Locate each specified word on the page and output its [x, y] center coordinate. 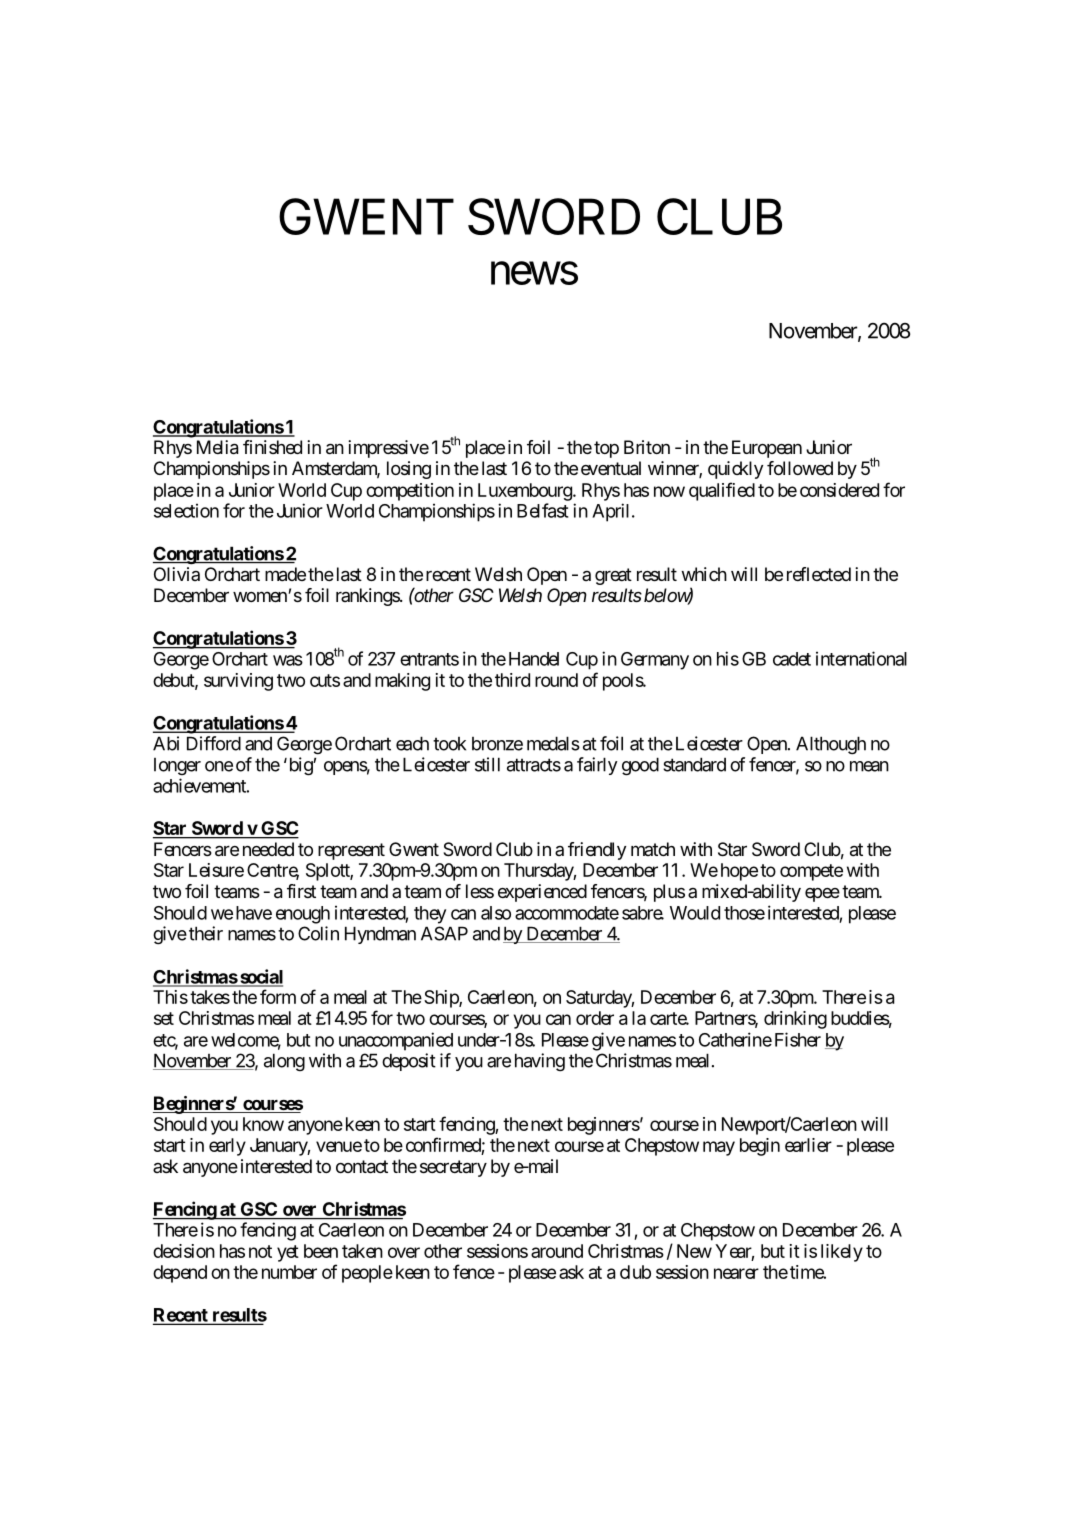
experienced [542, 893]
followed [800, 468]
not [260, 1251]
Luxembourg [525, 492]
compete [811, 872]
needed [268, 849]
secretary [453, 1168]
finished [272, 447]
